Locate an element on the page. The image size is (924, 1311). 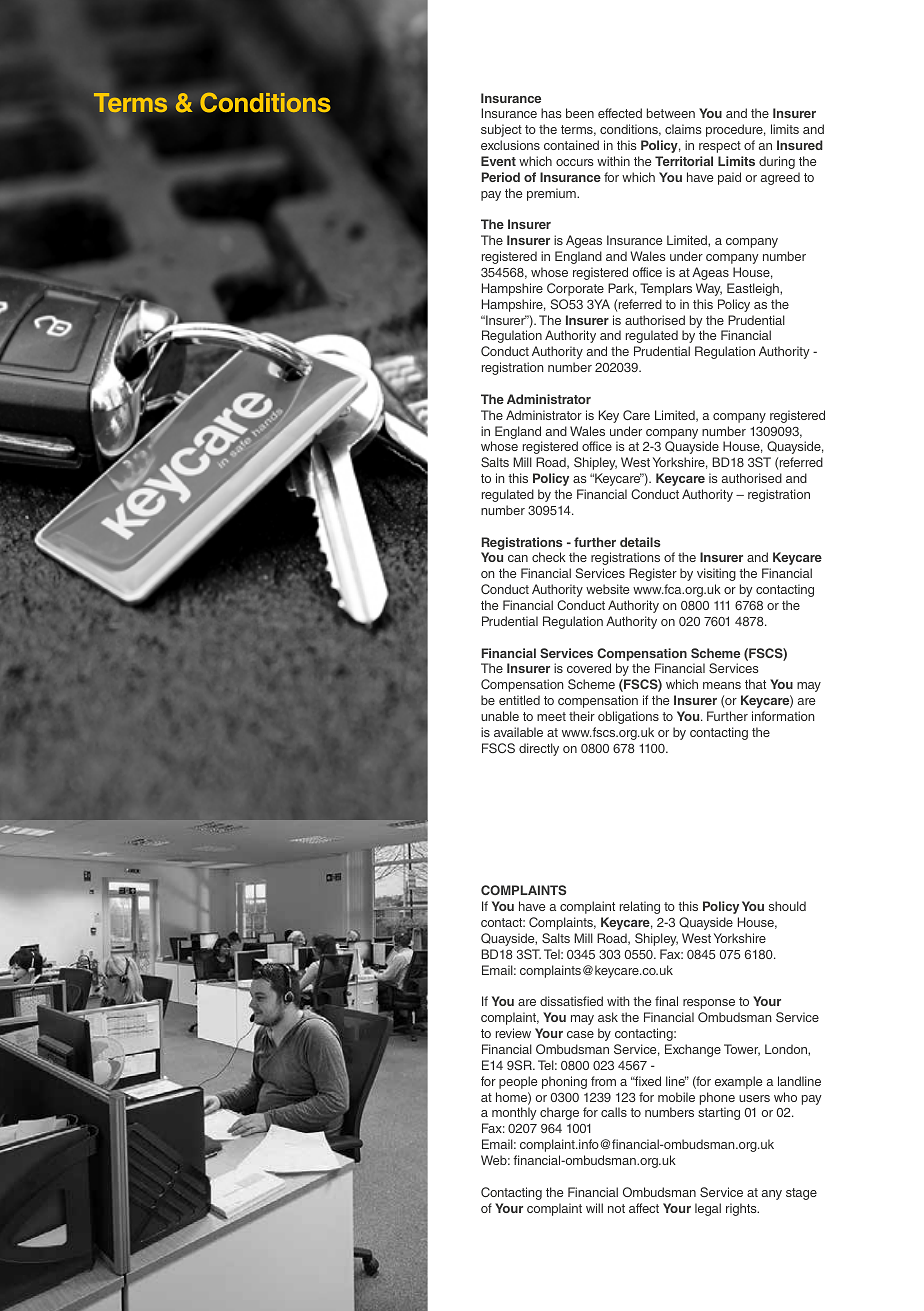
has is located at coordinates (551, 113).
